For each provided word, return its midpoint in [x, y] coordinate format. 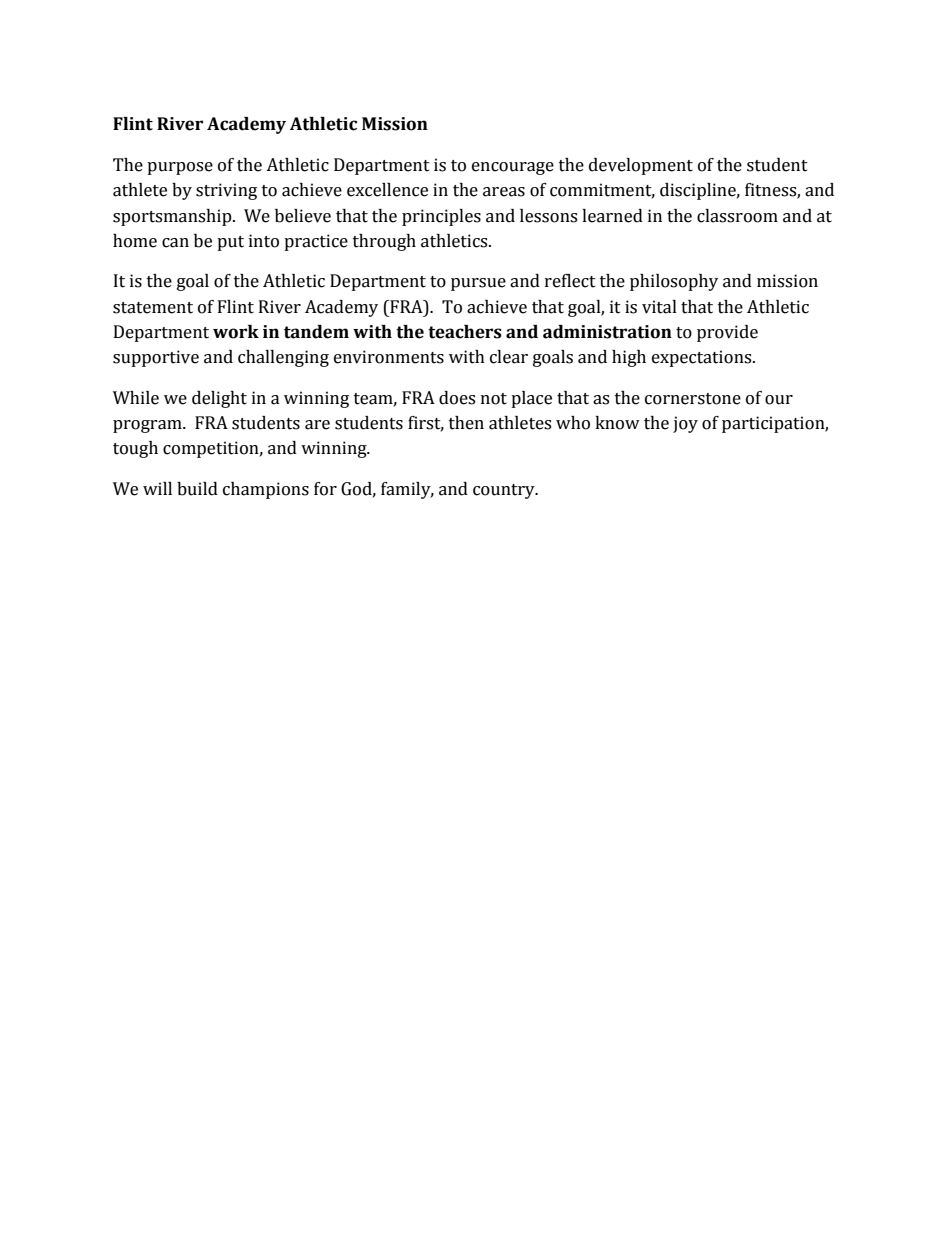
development [641, 166]
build [197, 489]
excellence [387, 190]
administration [607, 332]
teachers [465, 332]
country [505, 491]
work [236, 332]
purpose [180, 168]
